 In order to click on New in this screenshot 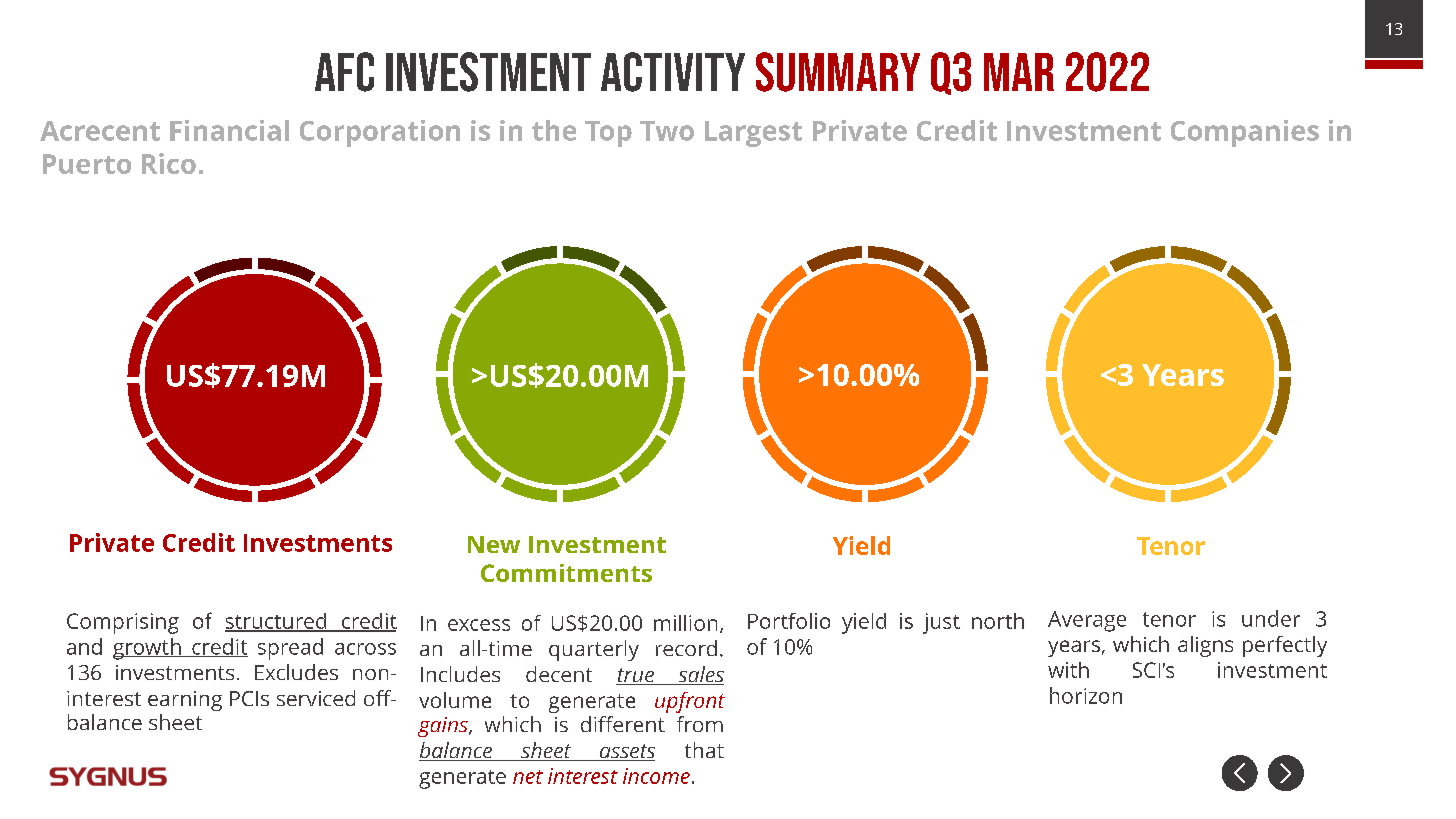, I will do `click(494, 544)`.
